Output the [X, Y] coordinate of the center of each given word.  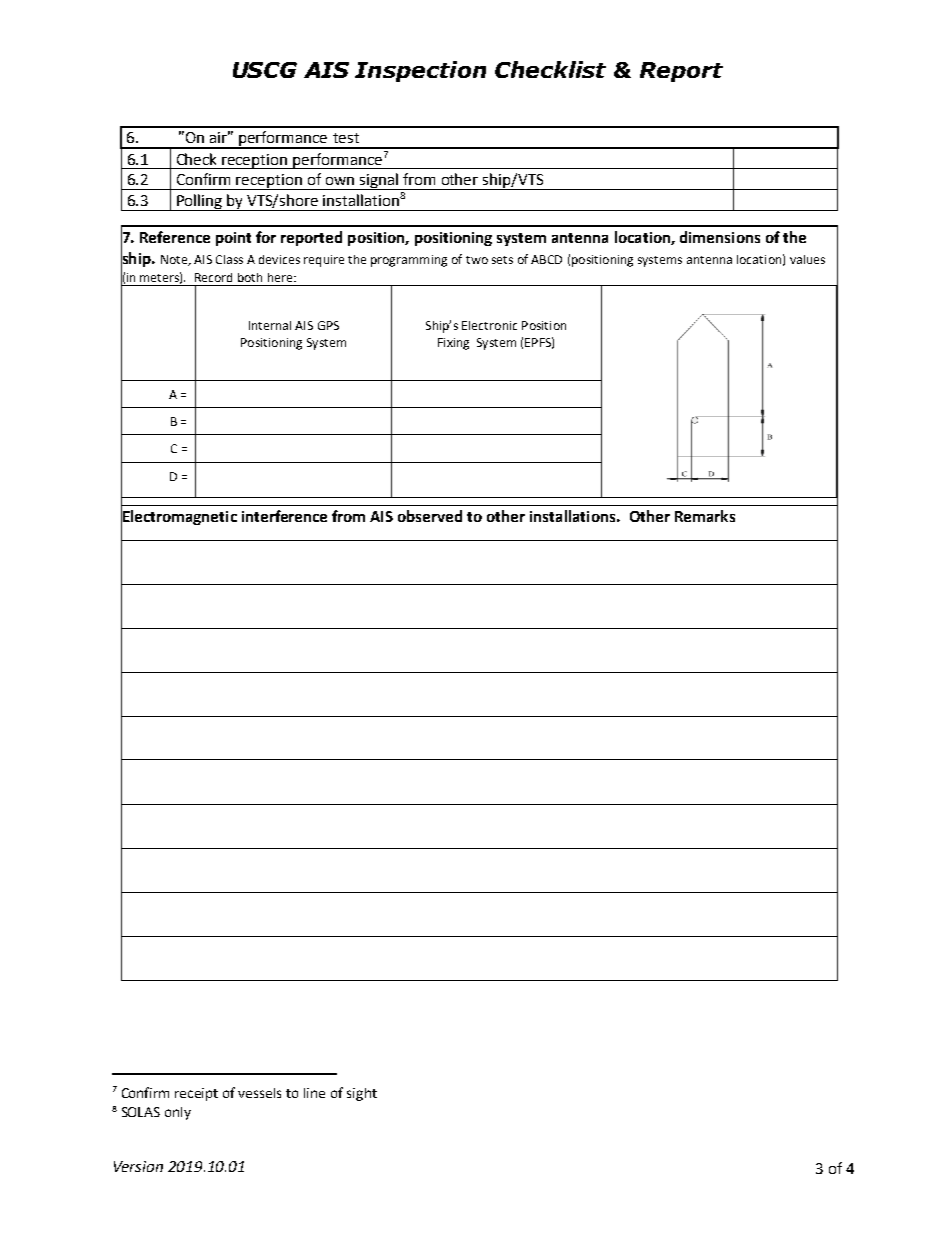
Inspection [420, 71]
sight [362, 1094]
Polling [200, 202]
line [314, 1093]
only [178, 1113]
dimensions [720, 237]
